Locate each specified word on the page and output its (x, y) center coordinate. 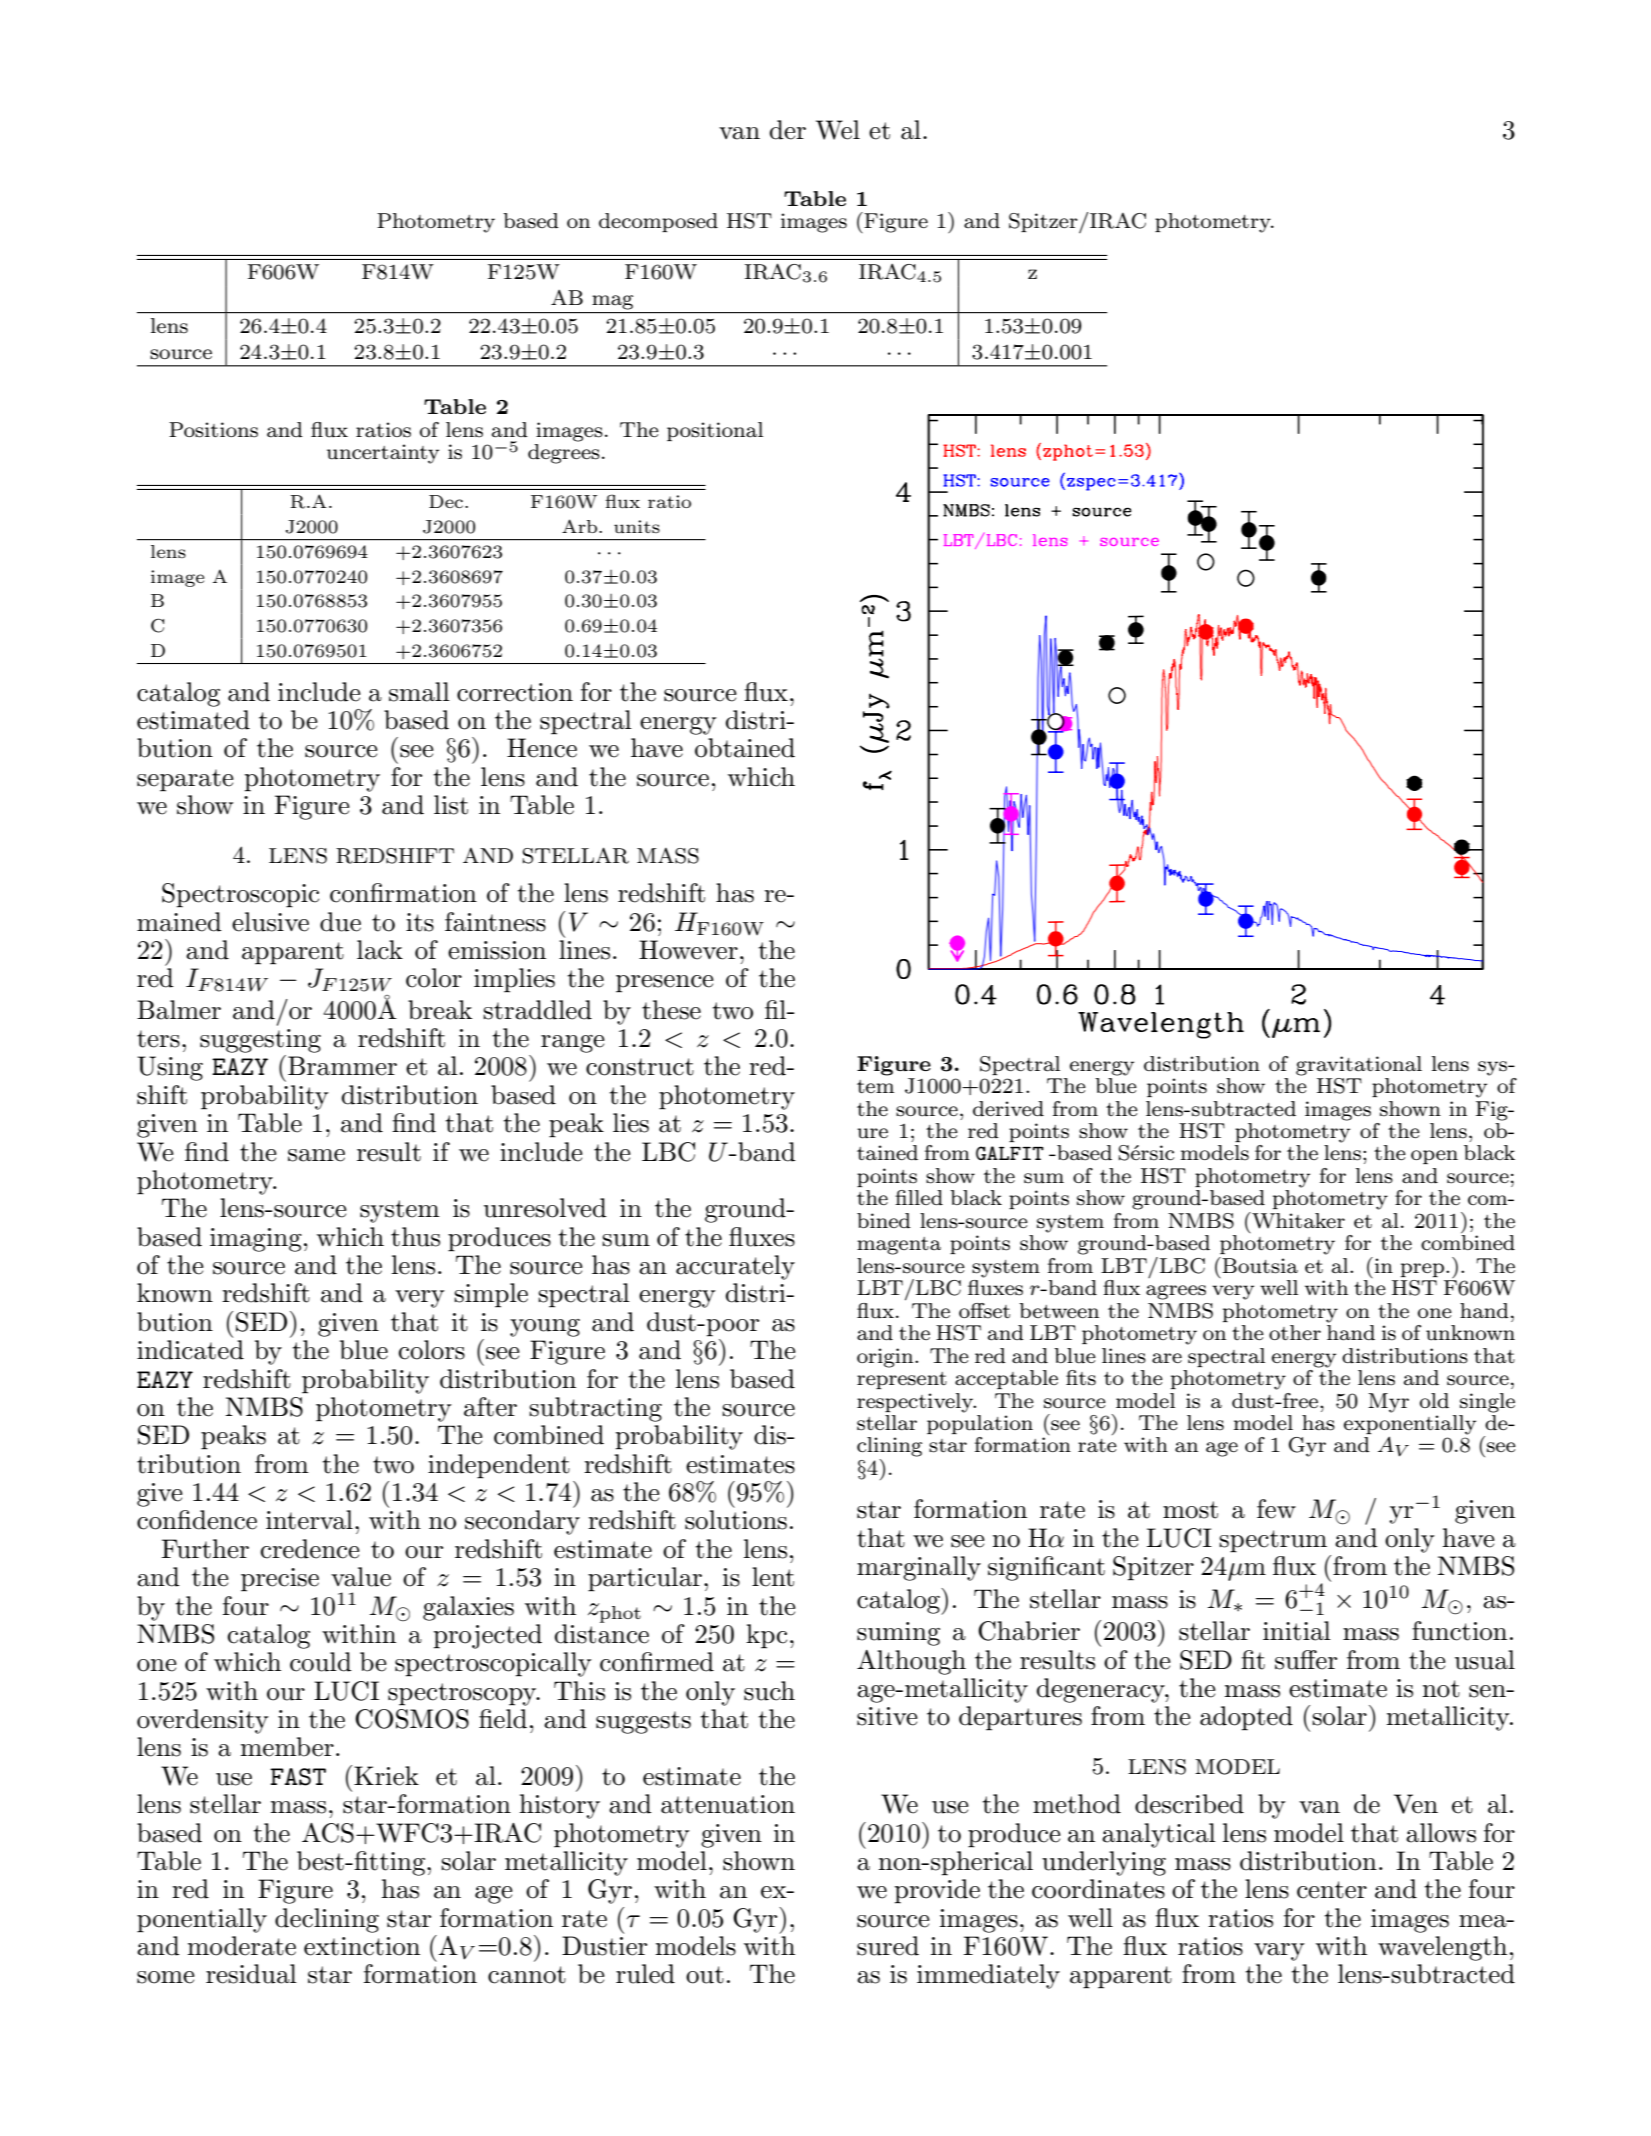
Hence (542, 748)
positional (715, 431)
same (316, 1155)
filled (919, 1197)
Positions (213, 430)
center (1332, 1890)
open (1434, 1157)
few (1276, 1509)
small (419, 692)
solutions (736, 1520)
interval (309, 1520)
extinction (362, 1946)
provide (937, 1891)
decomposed (658, 222)
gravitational (1359, 1066)
